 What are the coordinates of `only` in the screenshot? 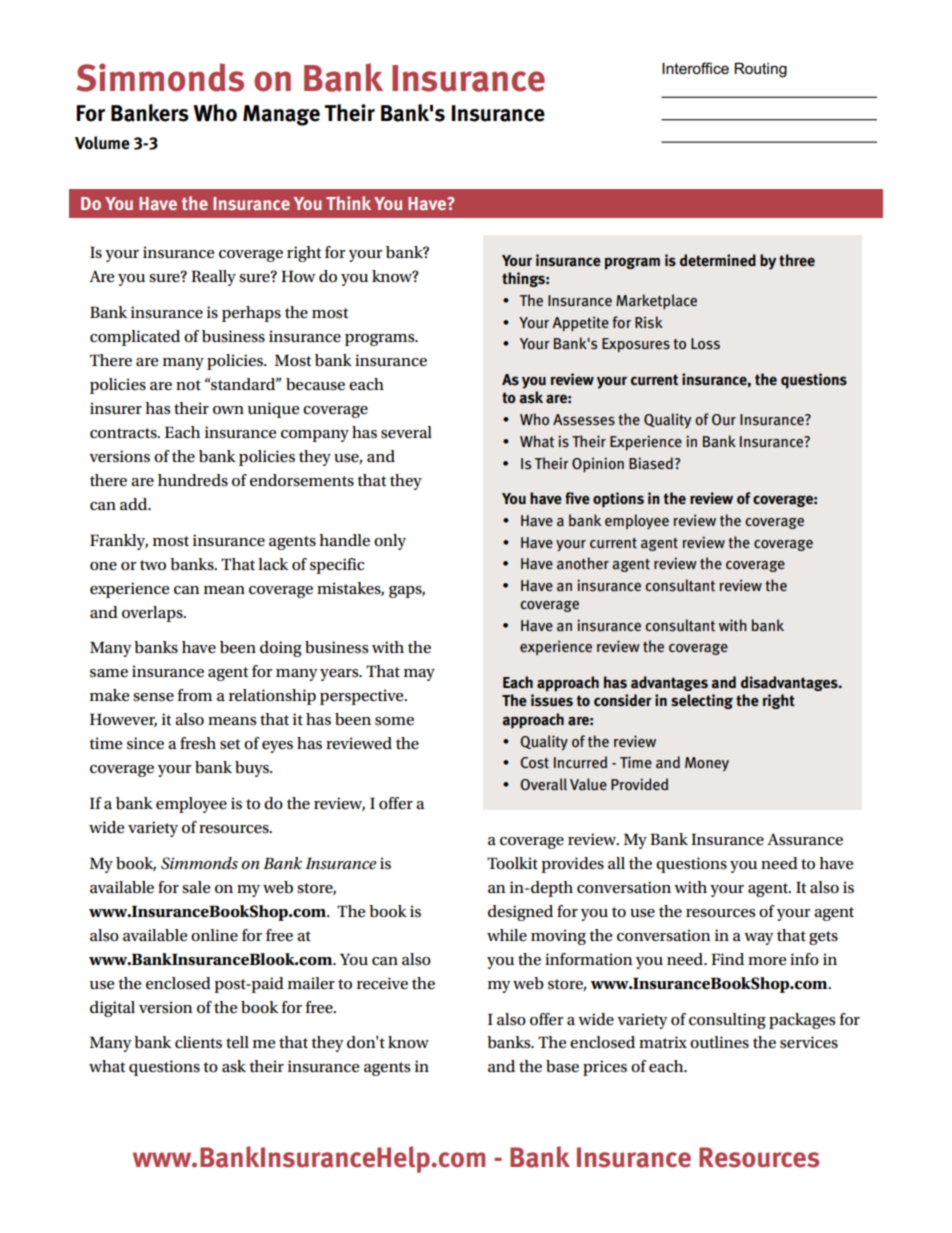 It's located at (390, 542).
